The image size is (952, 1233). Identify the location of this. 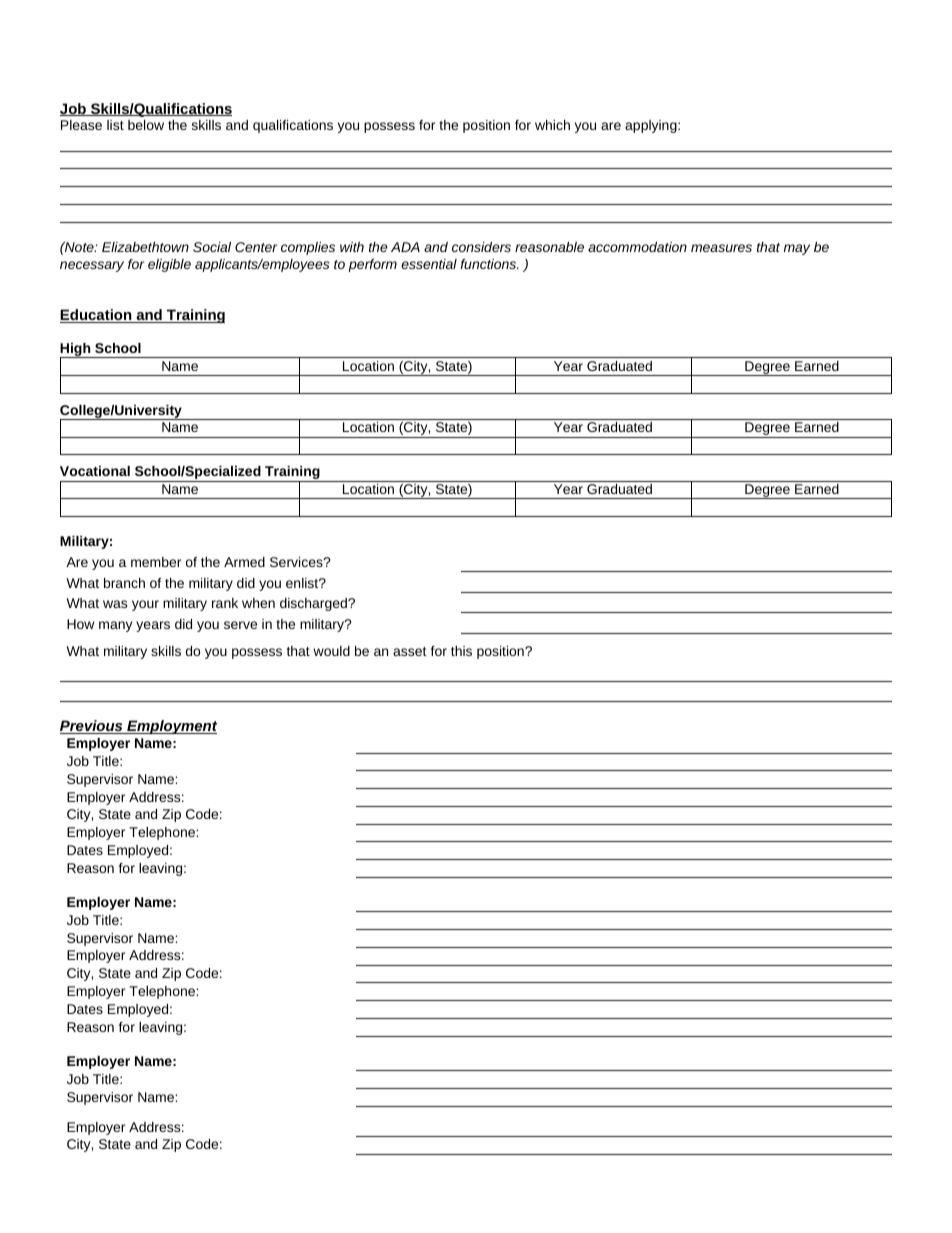
(461, 651).
